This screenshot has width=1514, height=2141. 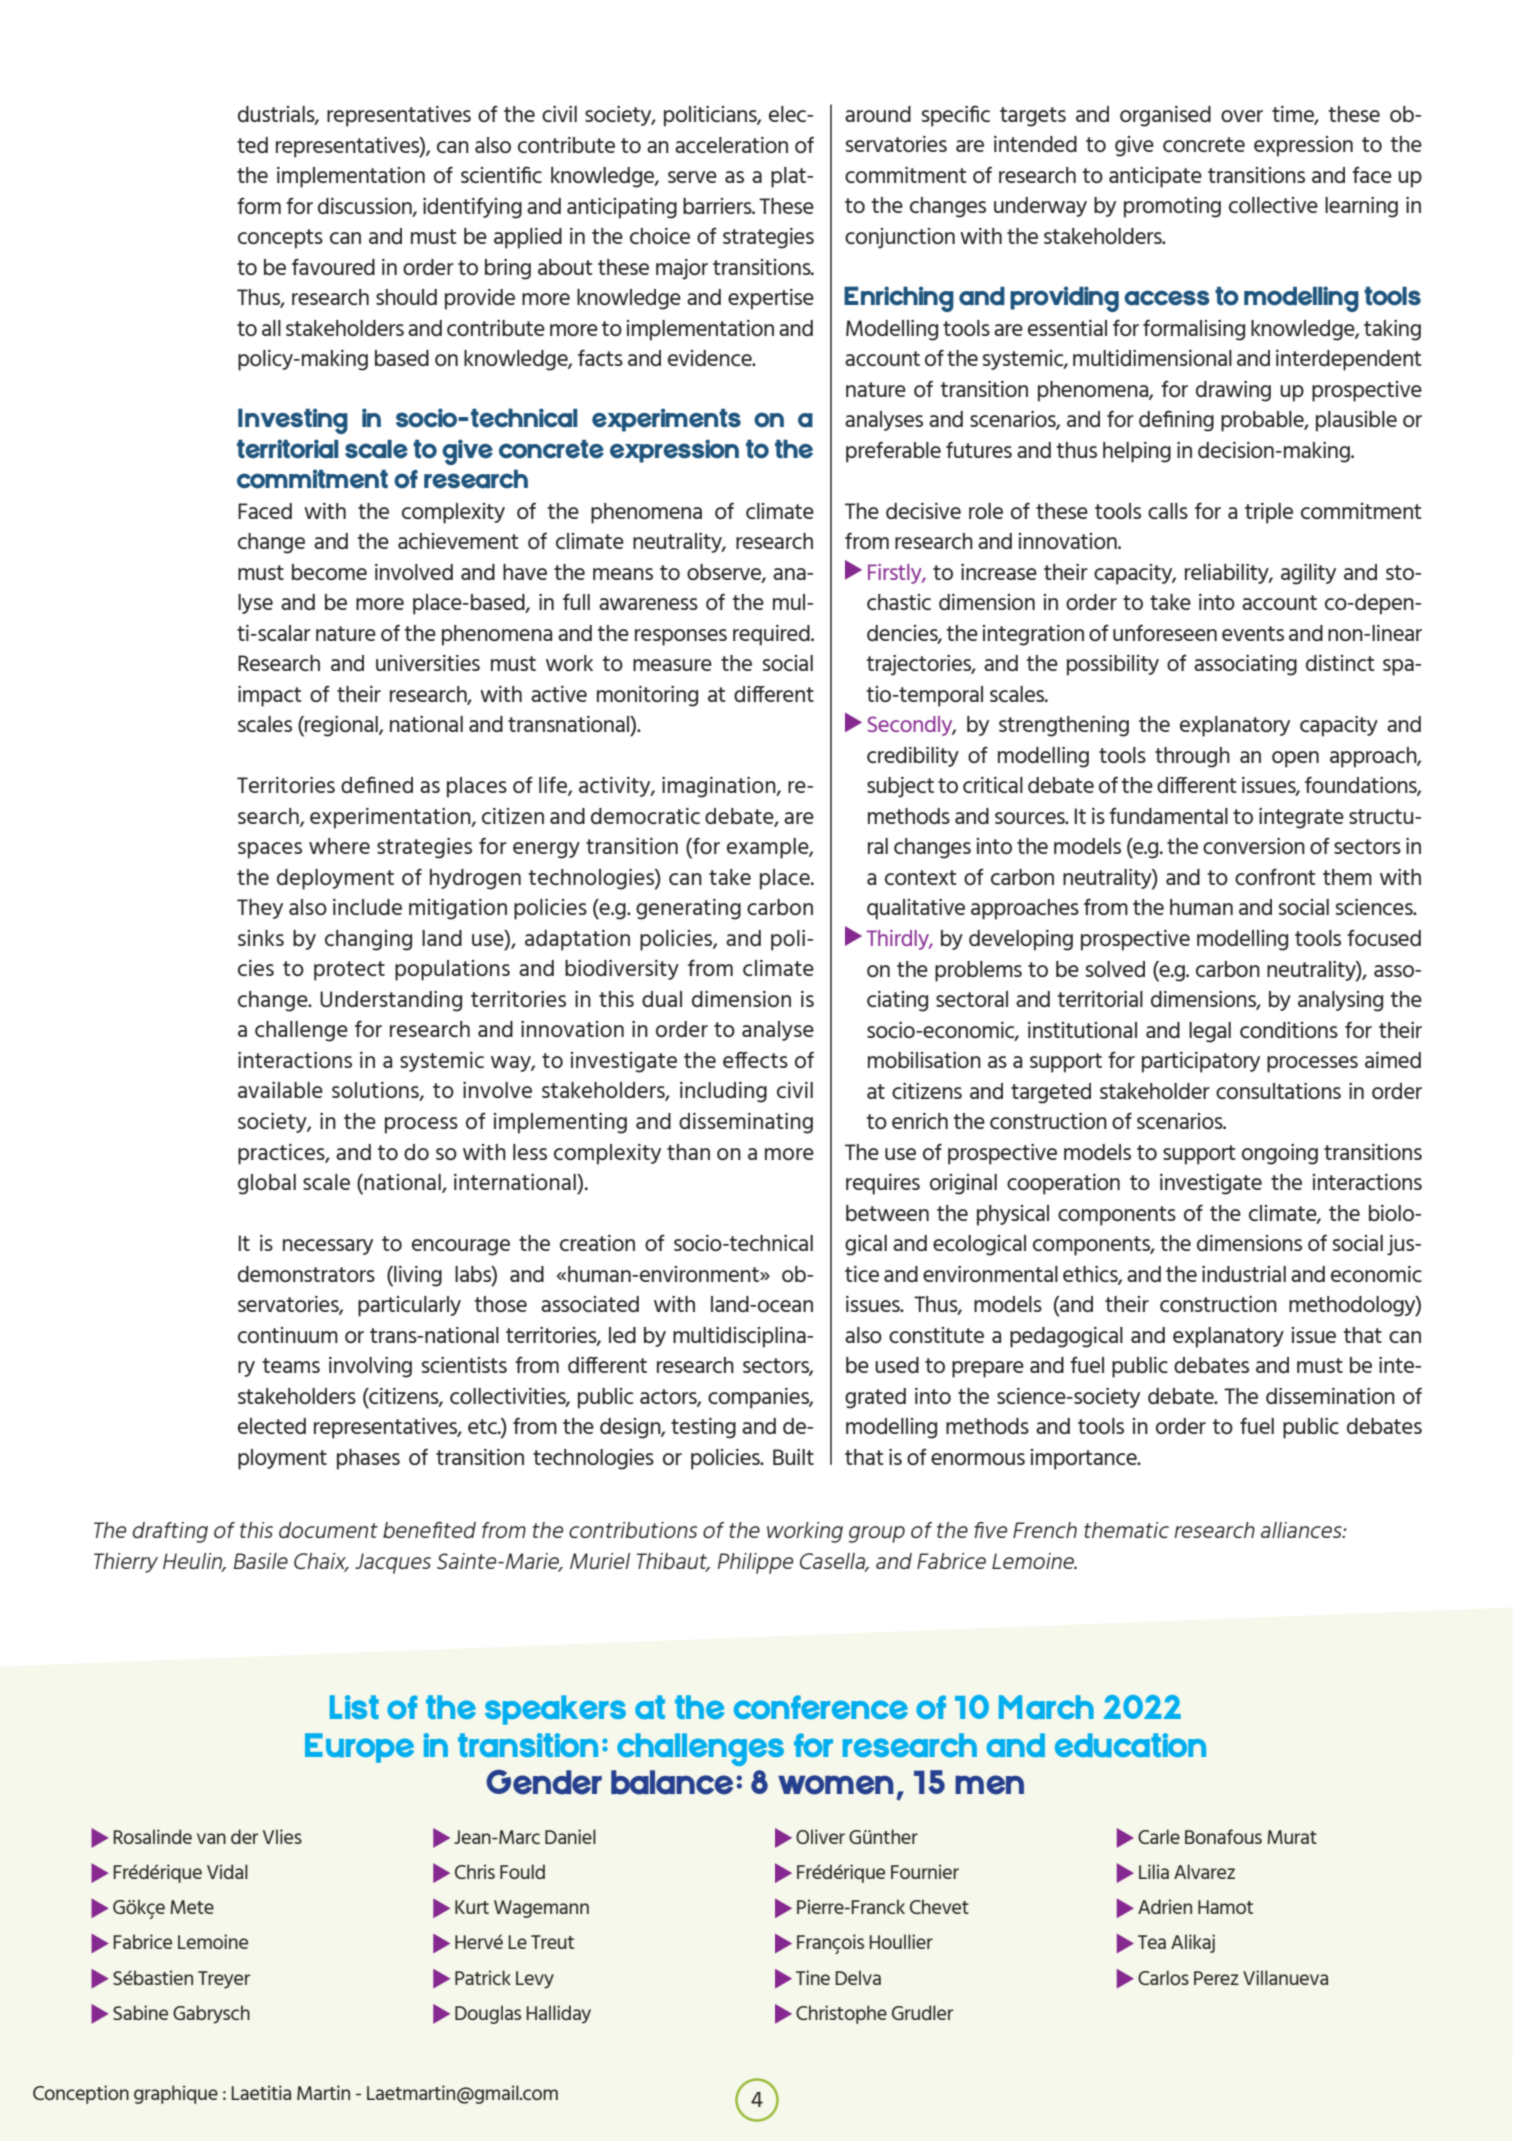 What do you see at coordinates (813, 1977) in the screenshot?
I see `Tine` at bounding box center [813, 1977].
